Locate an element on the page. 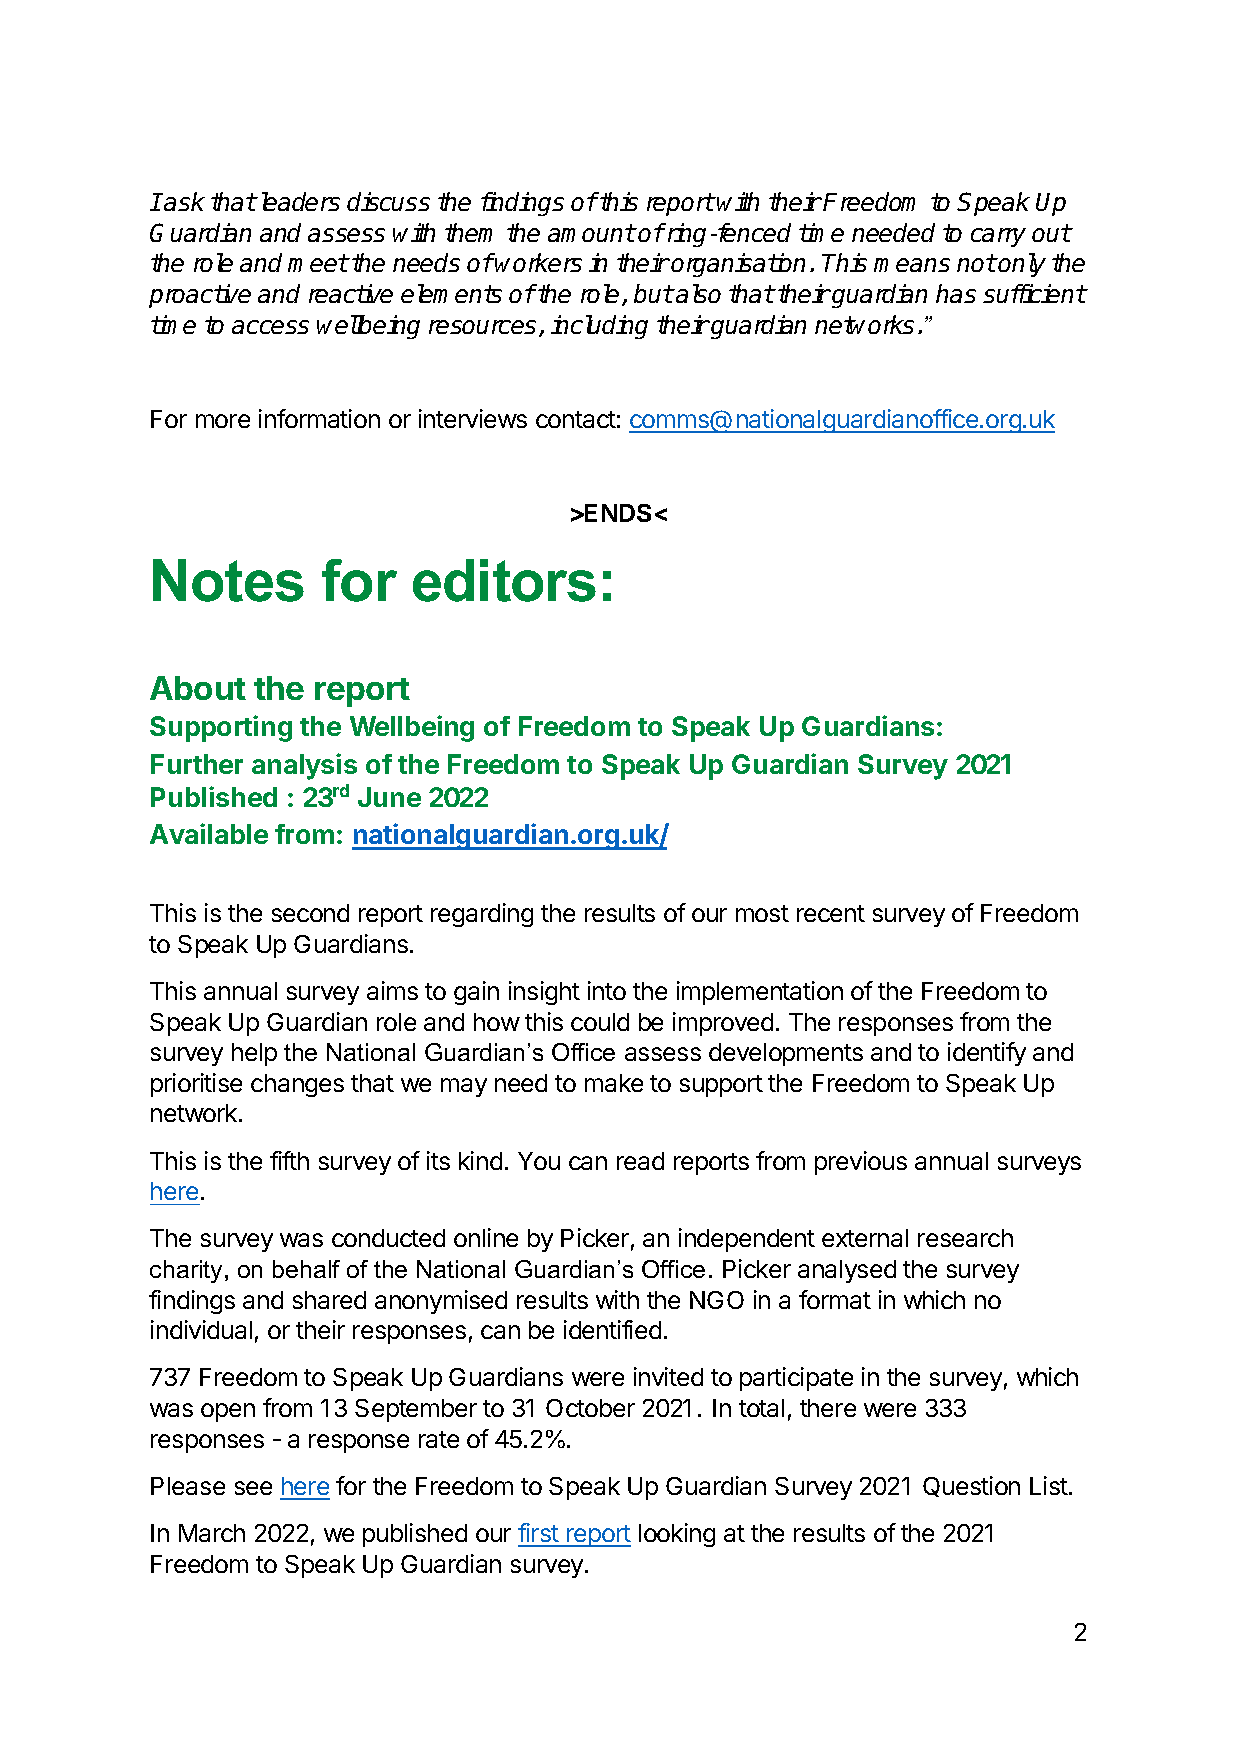 The image size is (1237, 1749). looking is located at coordinates (677, 1535).
